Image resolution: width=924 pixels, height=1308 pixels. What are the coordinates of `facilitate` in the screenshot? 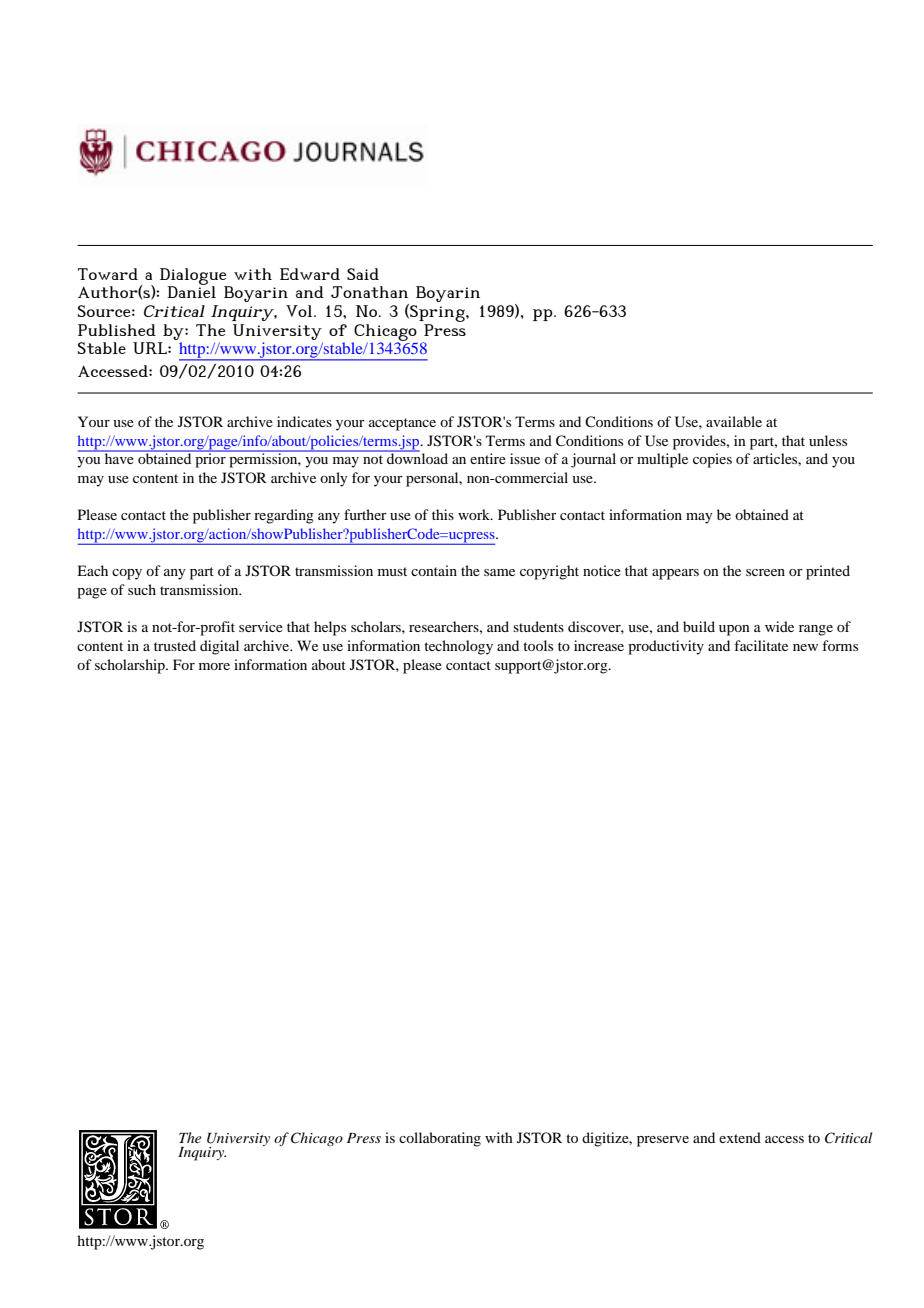 It's located at (761, 645).
